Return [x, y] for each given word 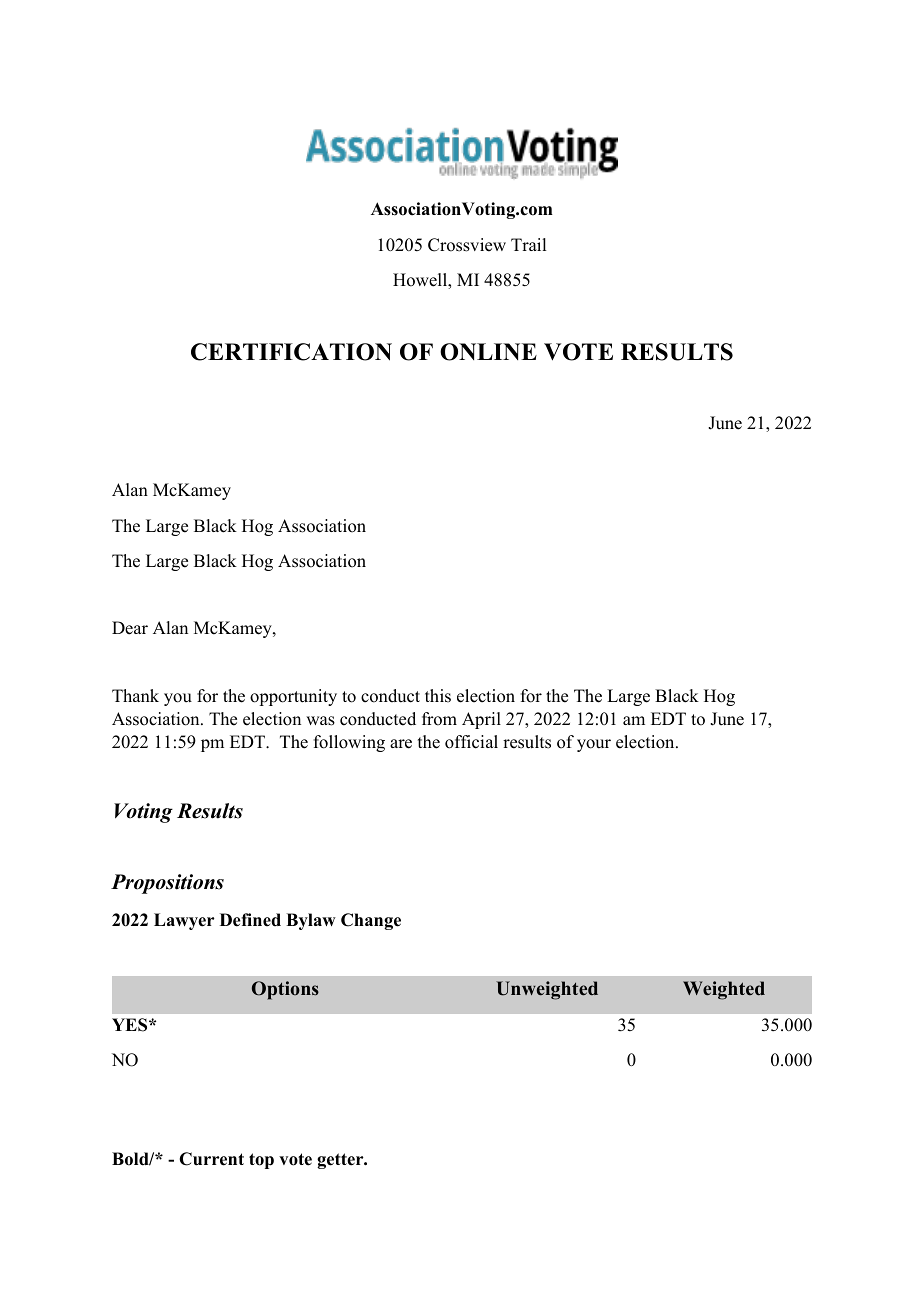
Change [371, 921]
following [349, 743]
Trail [528, 244]
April [481, 720]
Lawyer [184, 921]
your [594, 745]
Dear [130, 628]
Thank [135, 695]
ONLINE [488, 352]
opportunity [293, 697]
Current [211, 1159]
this [438, 696]
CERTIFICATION [291, 352]
